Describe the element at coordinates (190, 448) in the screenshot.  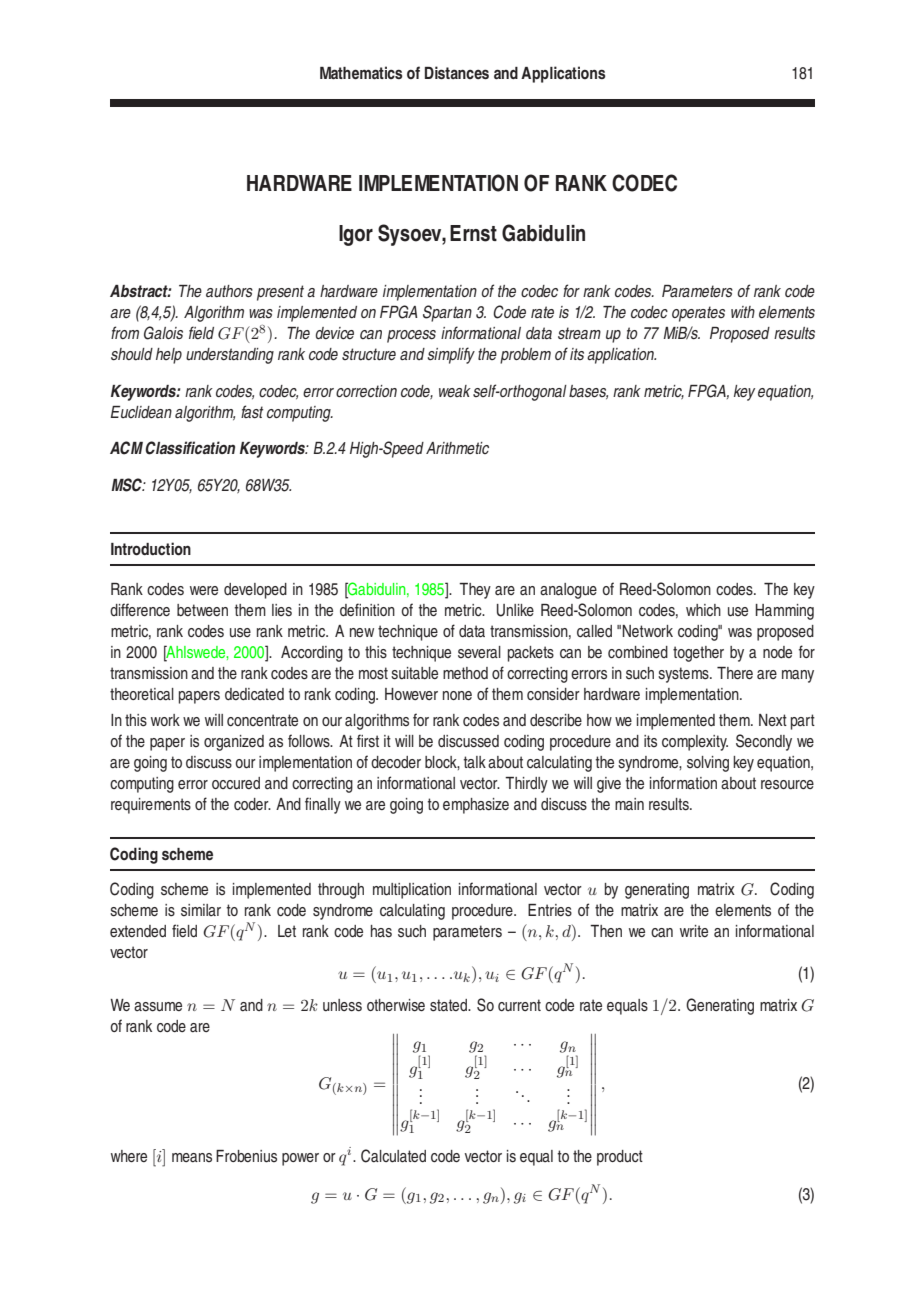
I see `Classification` at that location.
